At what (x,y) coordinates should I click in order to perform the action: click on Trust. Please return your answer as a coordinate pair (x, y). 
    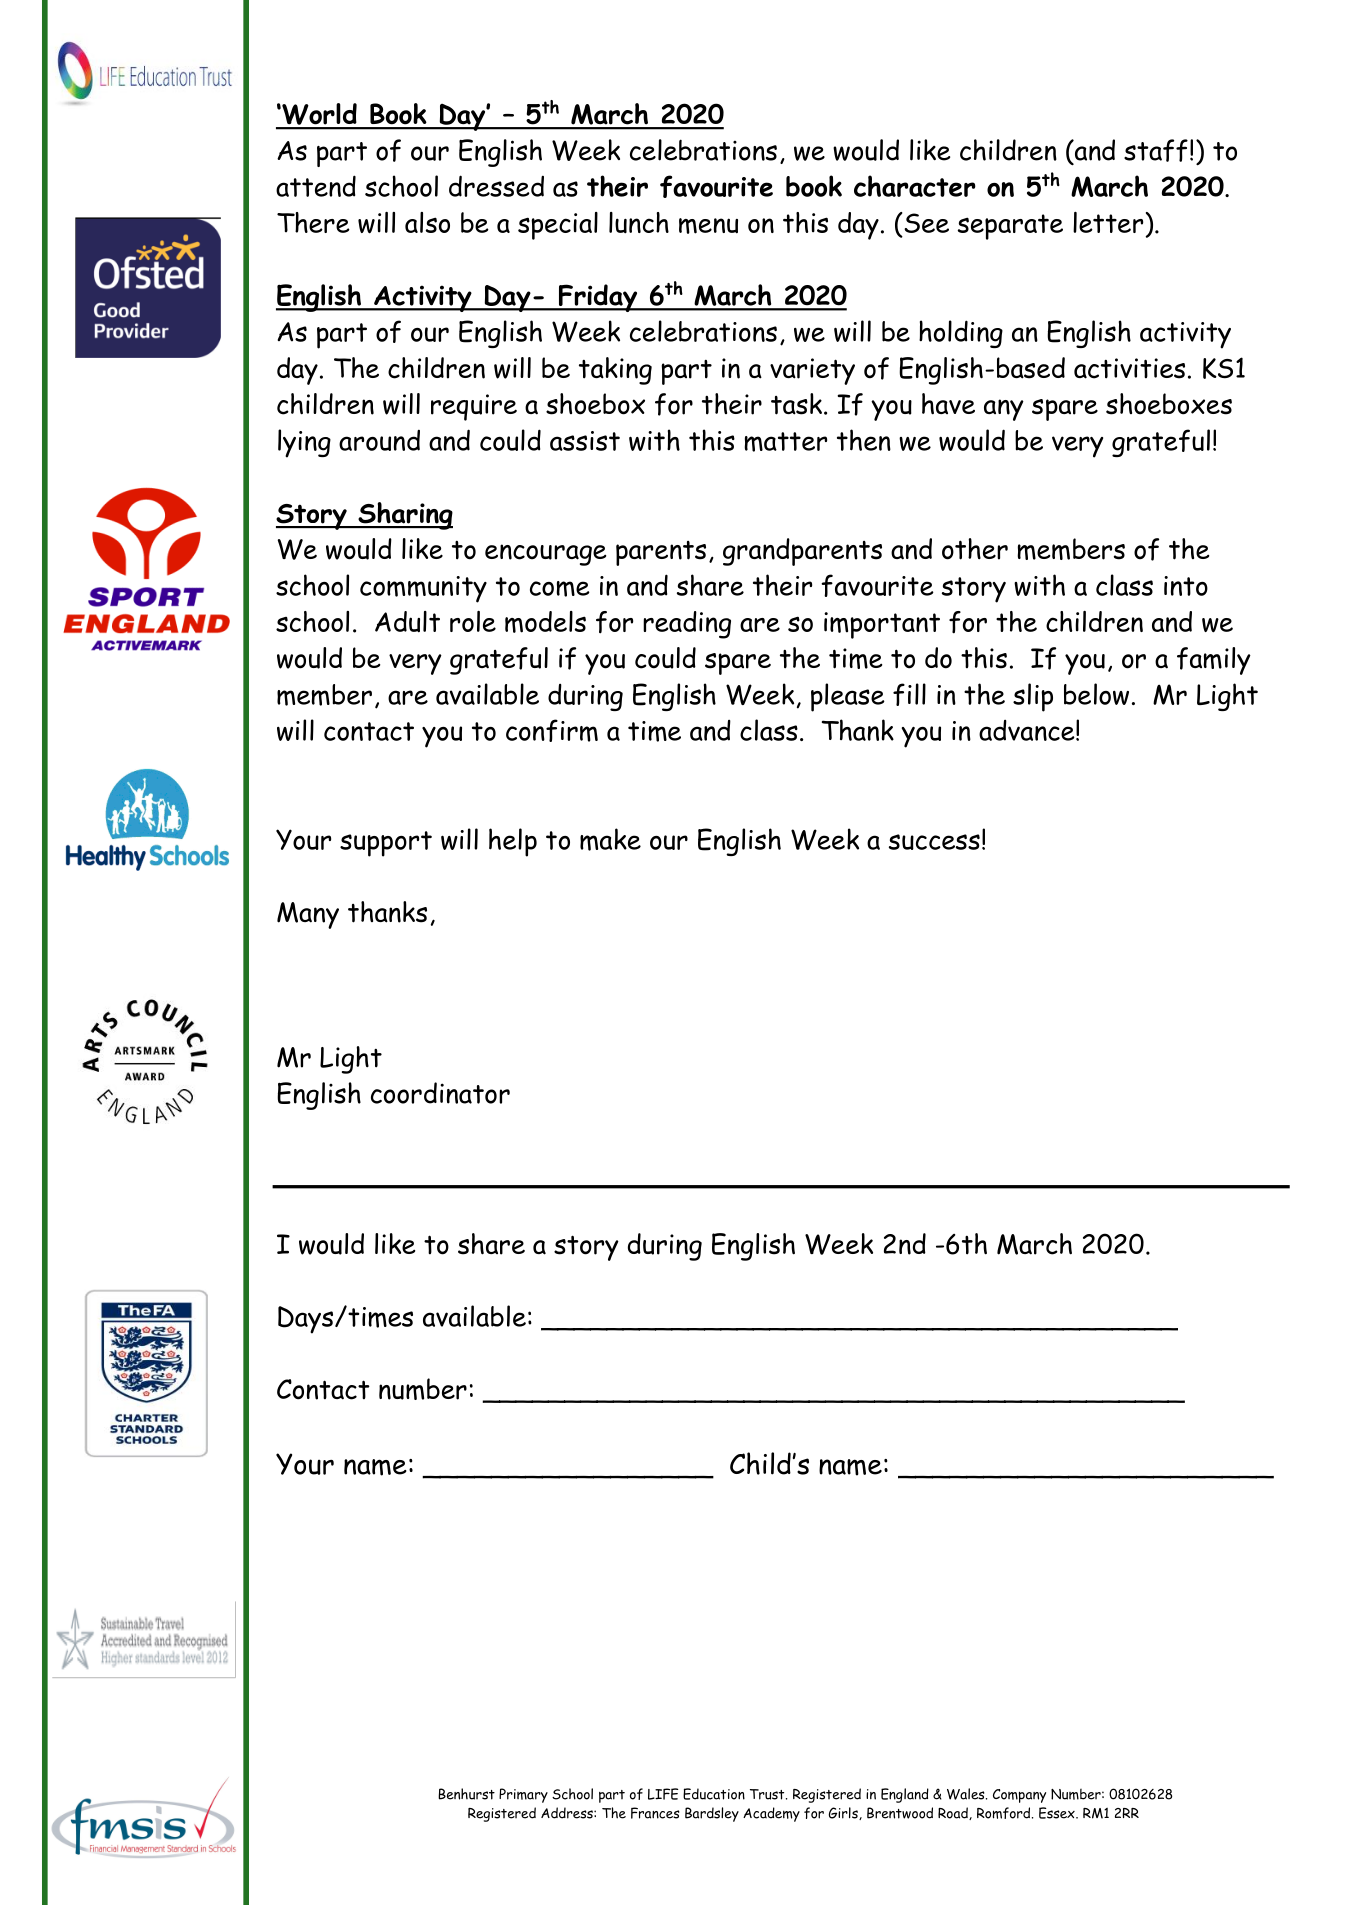
    Looking at the image, I should click on (768, 1794).
